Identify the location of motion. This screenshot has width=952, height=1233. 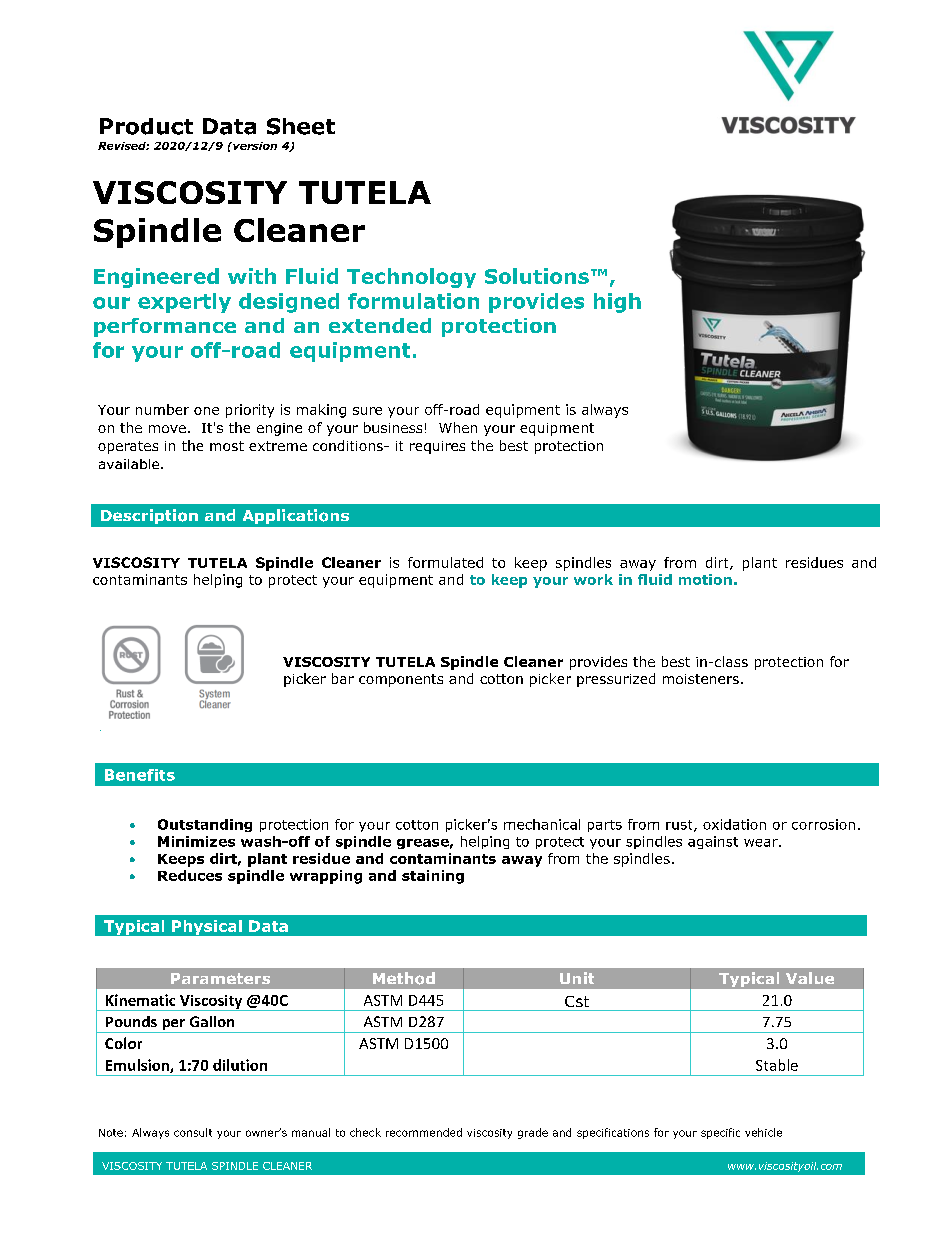
(705, 579).
